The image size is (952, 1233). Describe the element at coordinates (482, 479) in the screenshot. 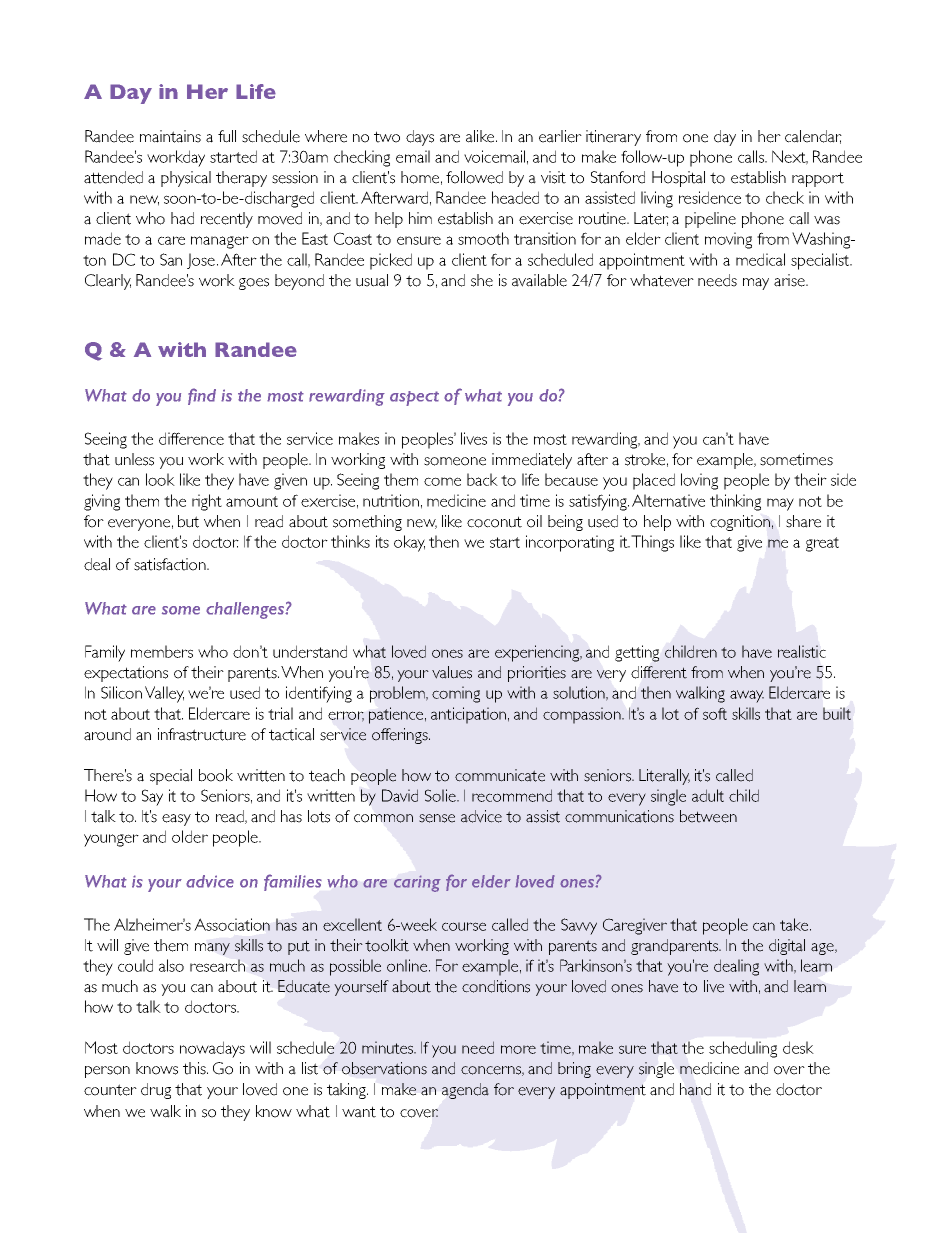

I see `back` at that location.
